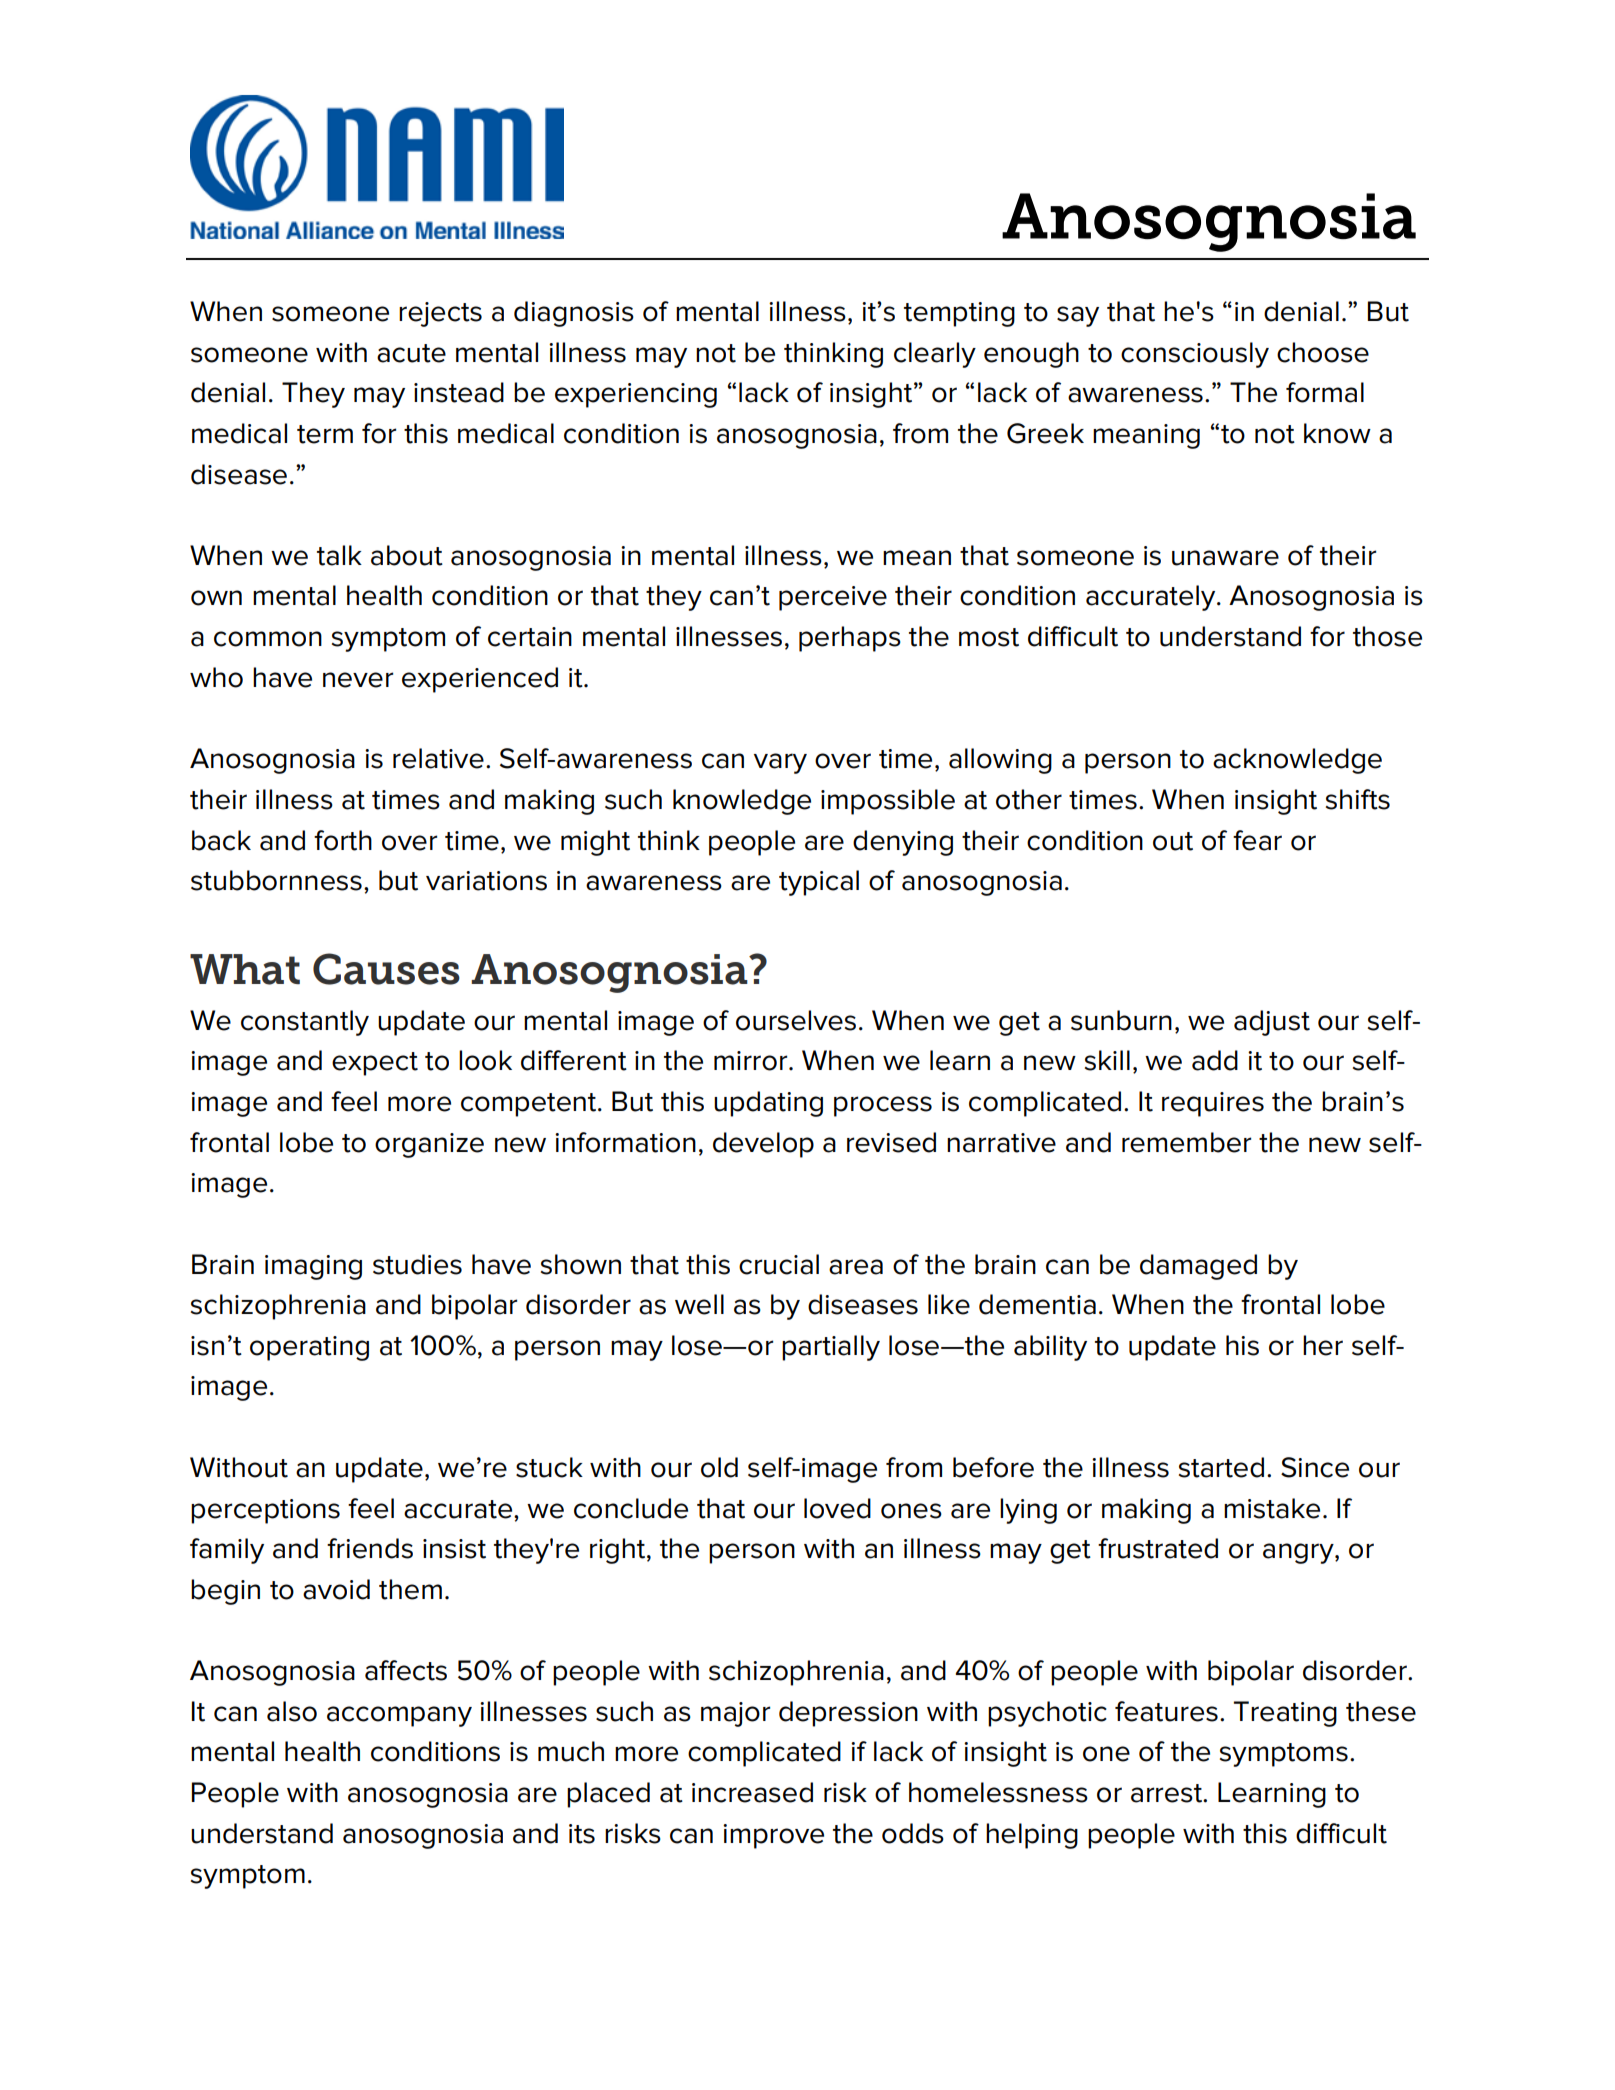  I want to click on add, so click(1215, 1060).
